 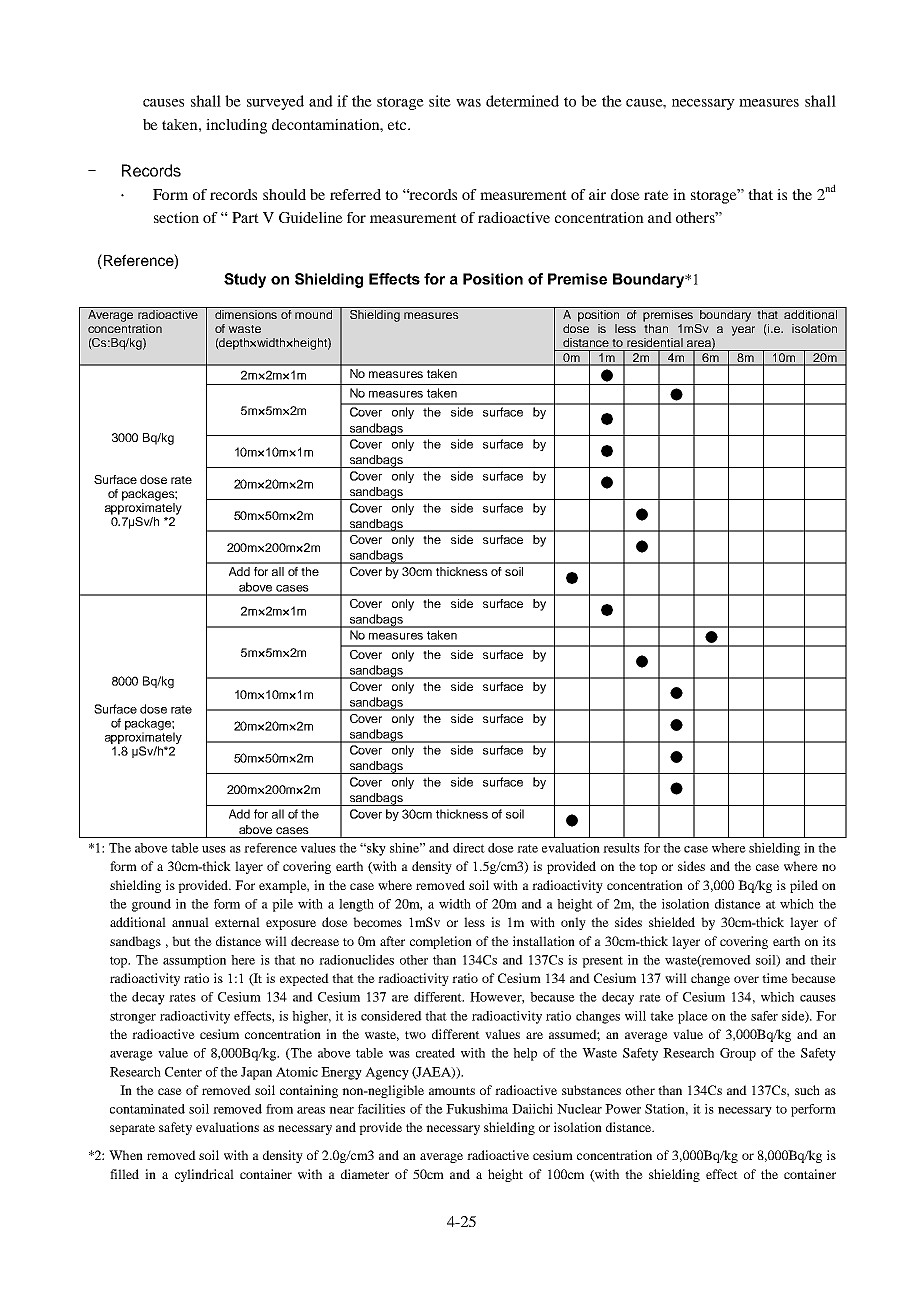 What do you see at coordinates (236, 126) in the screenshot?
I see `including` at bounding box center [236, 126].
